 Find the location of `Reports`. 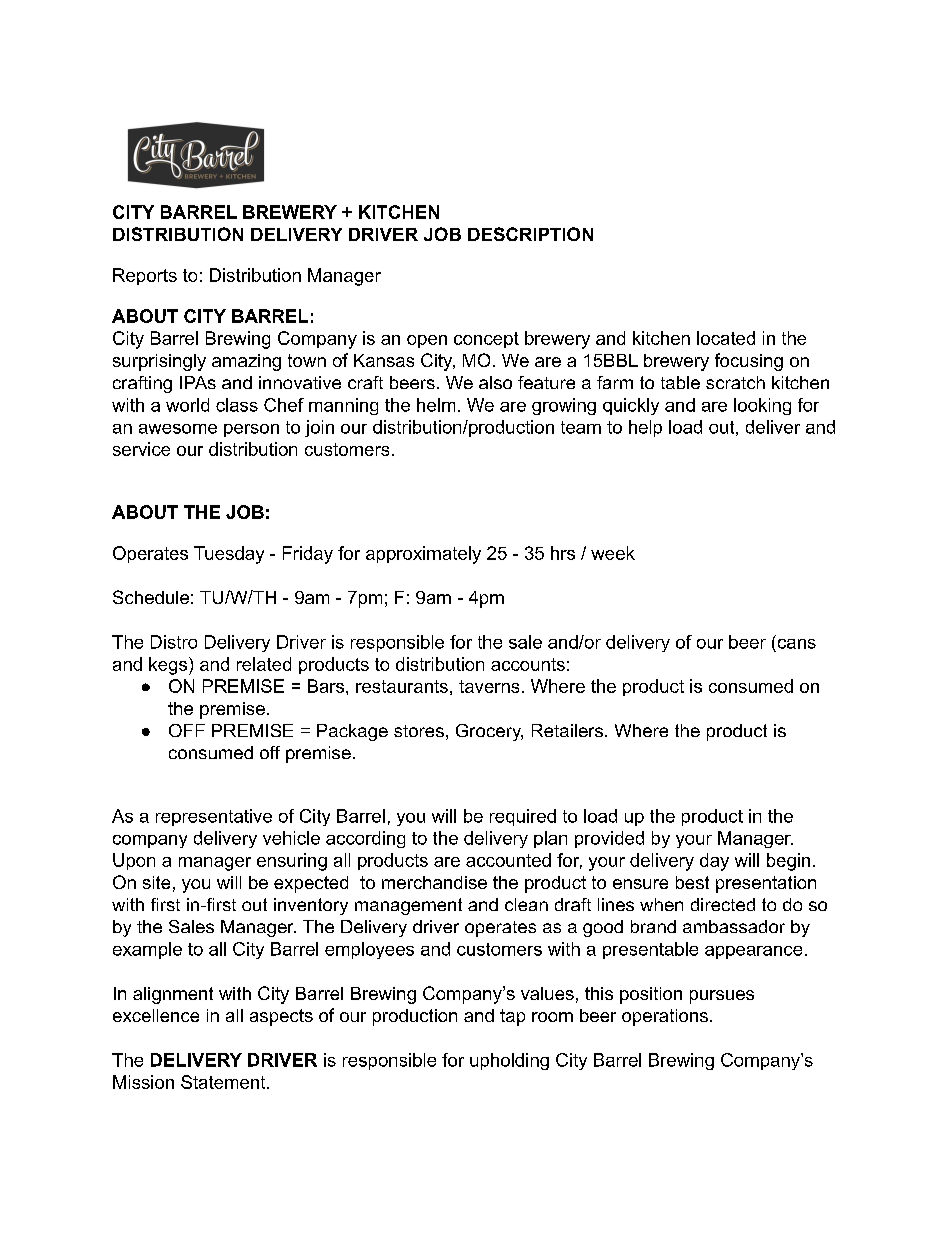

Reports is located at coordinates (145, 276).
